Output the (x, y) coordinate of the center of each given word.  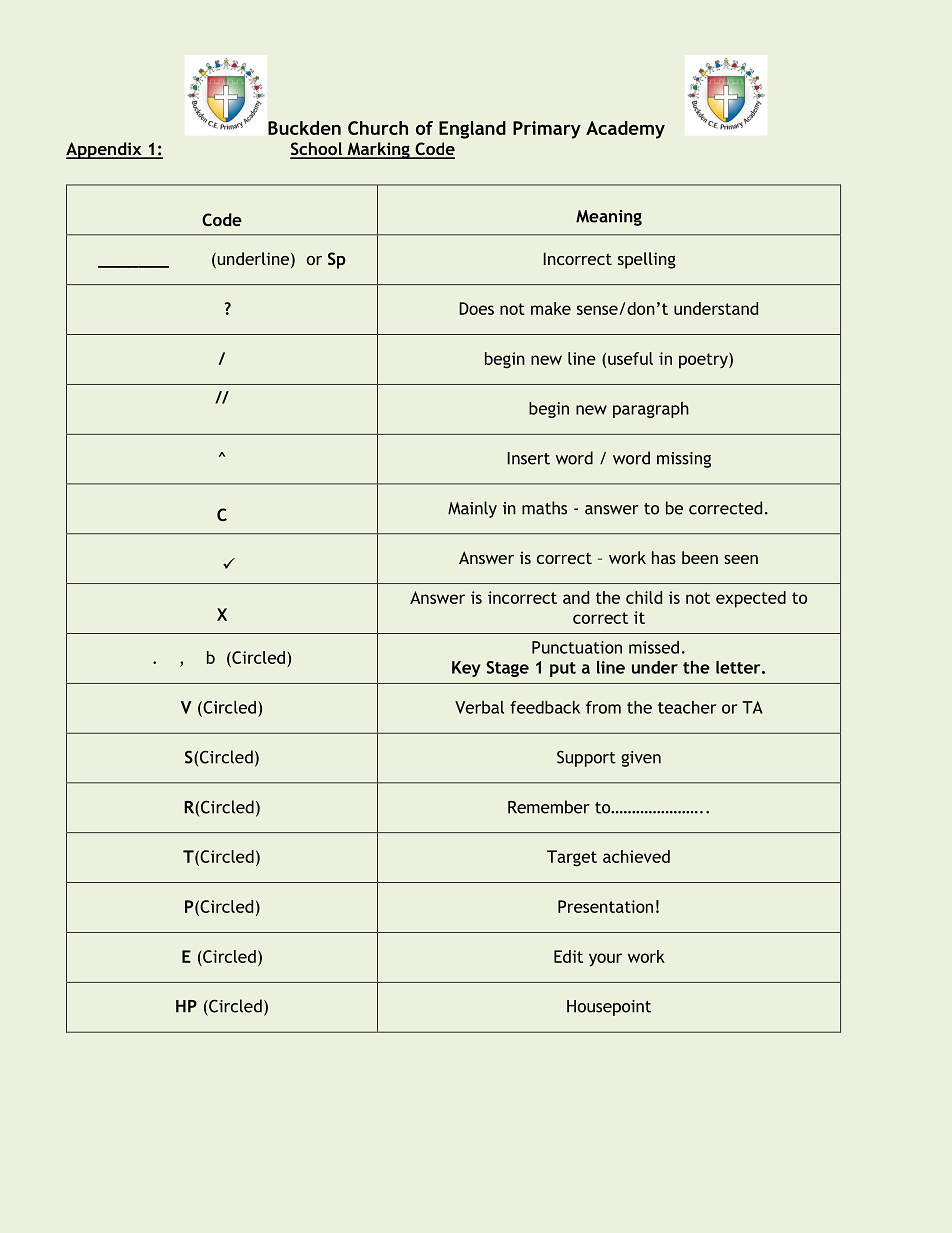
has (664, 557)
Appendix (105, 150)
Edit (568, 956)
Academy (625, 130)
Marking (378, 150)
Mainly (472, 509)
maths (544, 508)
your (605, 959)
